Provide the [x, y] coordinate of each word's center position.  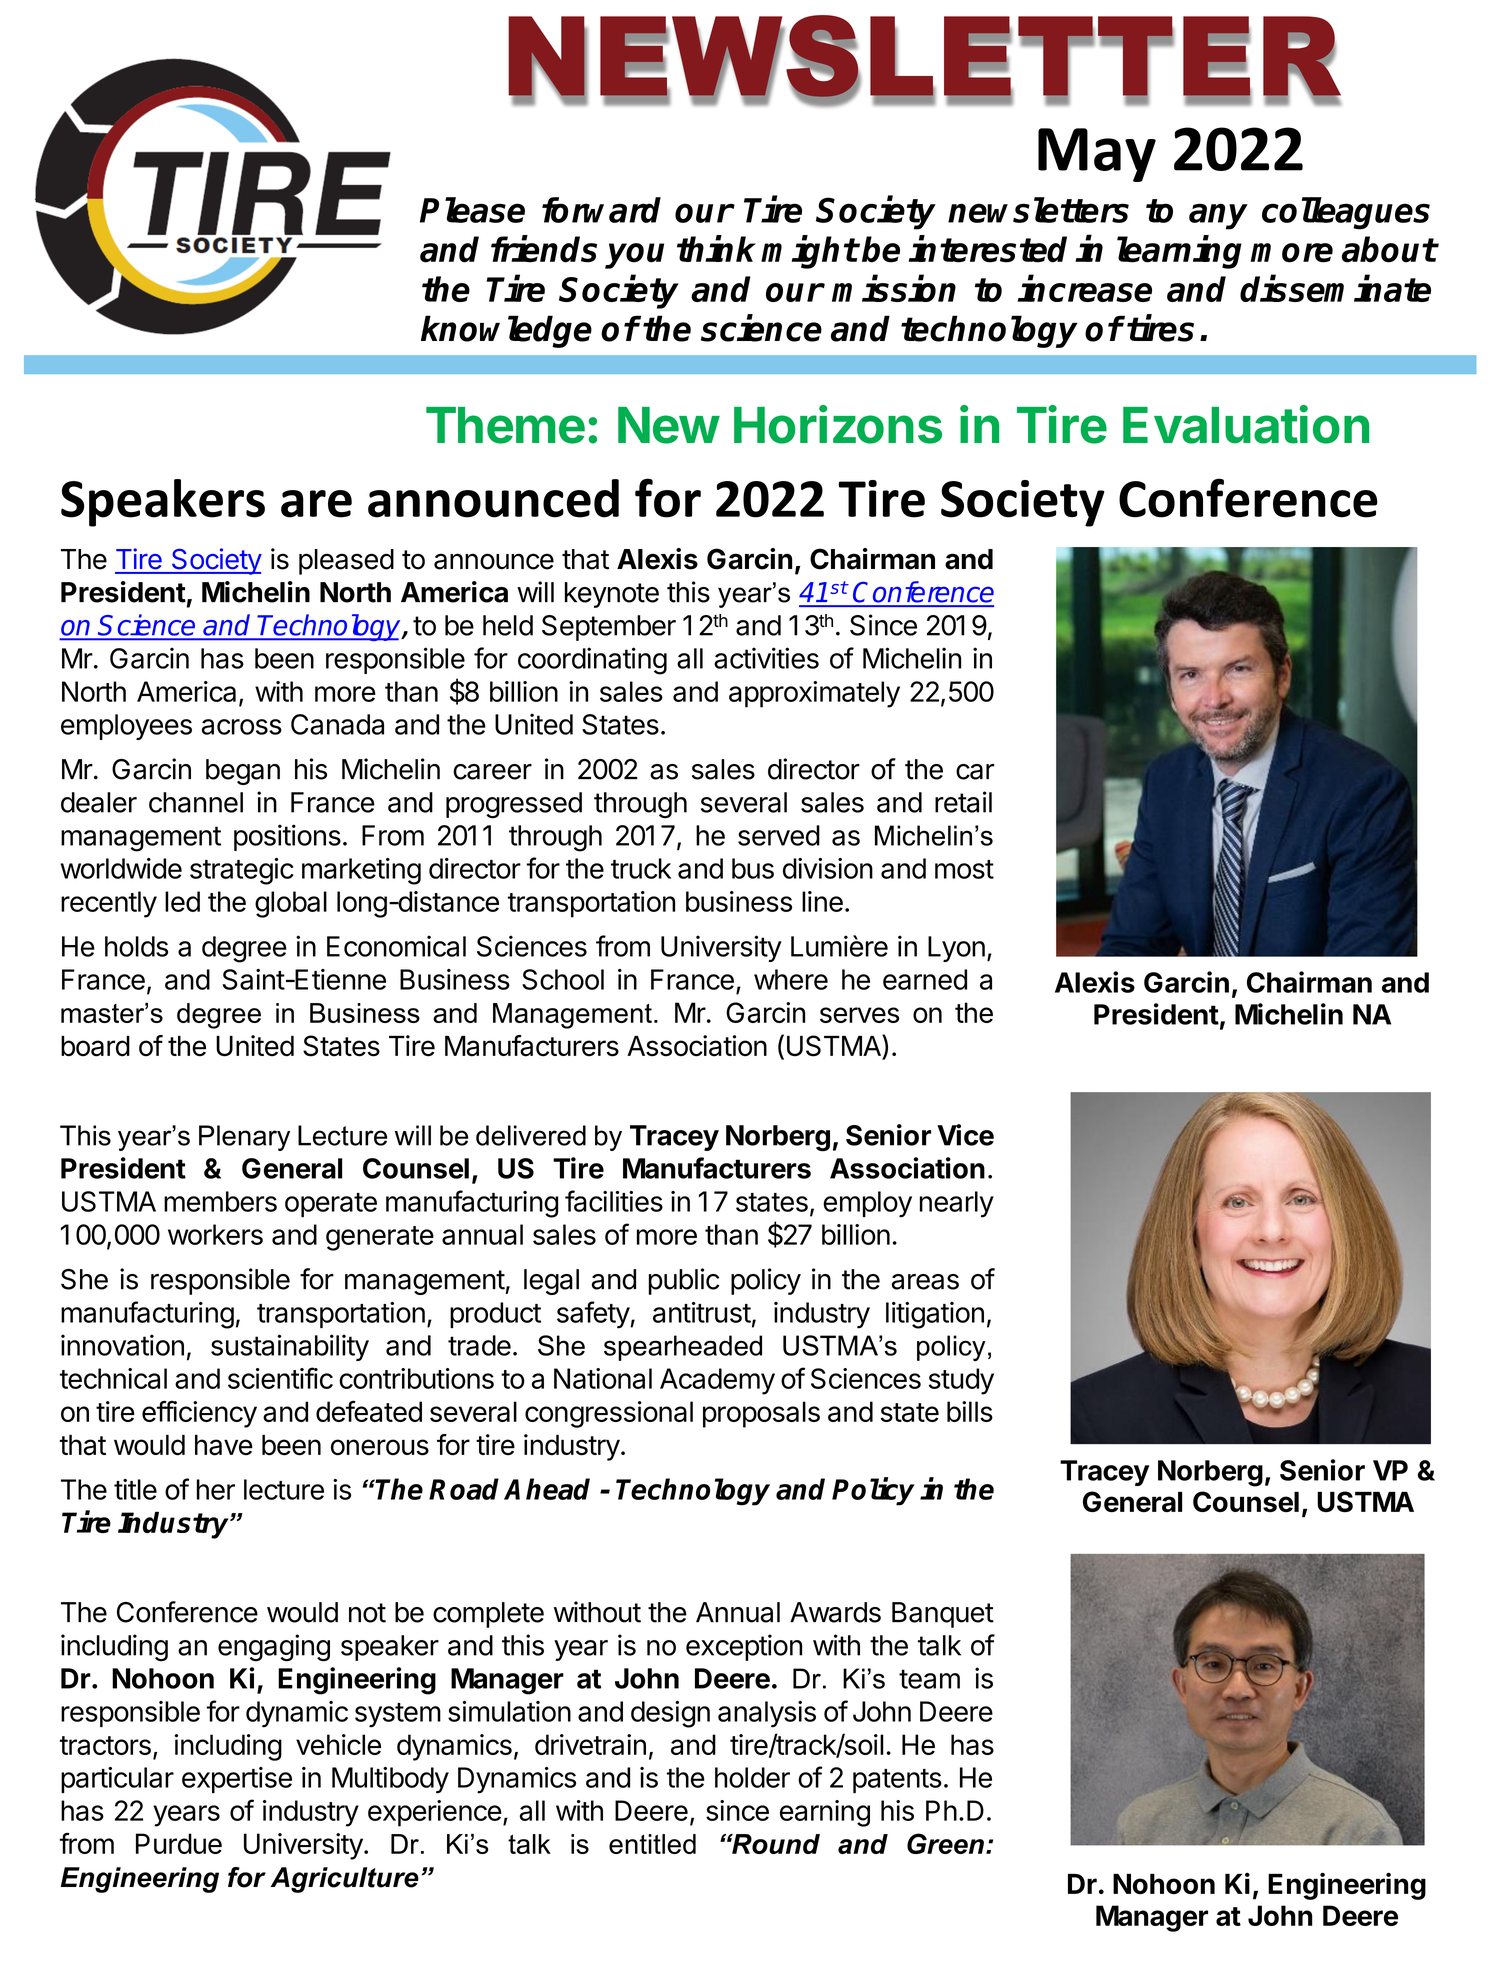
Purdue [179, 1843]
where [791, 979]
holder [752, 1777]
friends [544, 249]
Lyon [956, 949]
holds [136, 946]
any [1218, 216]
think [716, 248]
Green [945, 1843]
